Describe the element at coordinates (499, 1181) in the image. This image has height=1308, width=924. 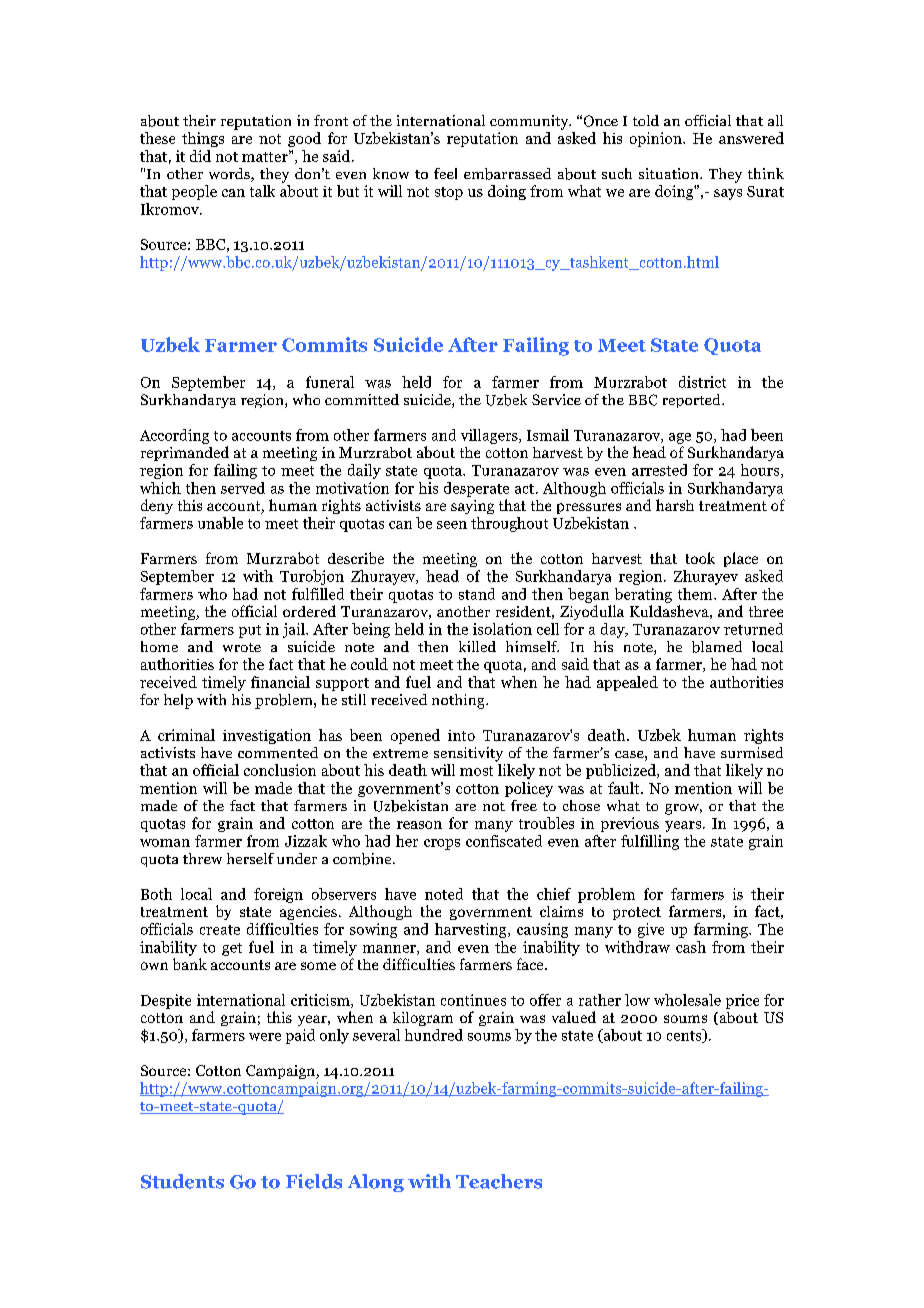
I see `Teachers` at that location.
